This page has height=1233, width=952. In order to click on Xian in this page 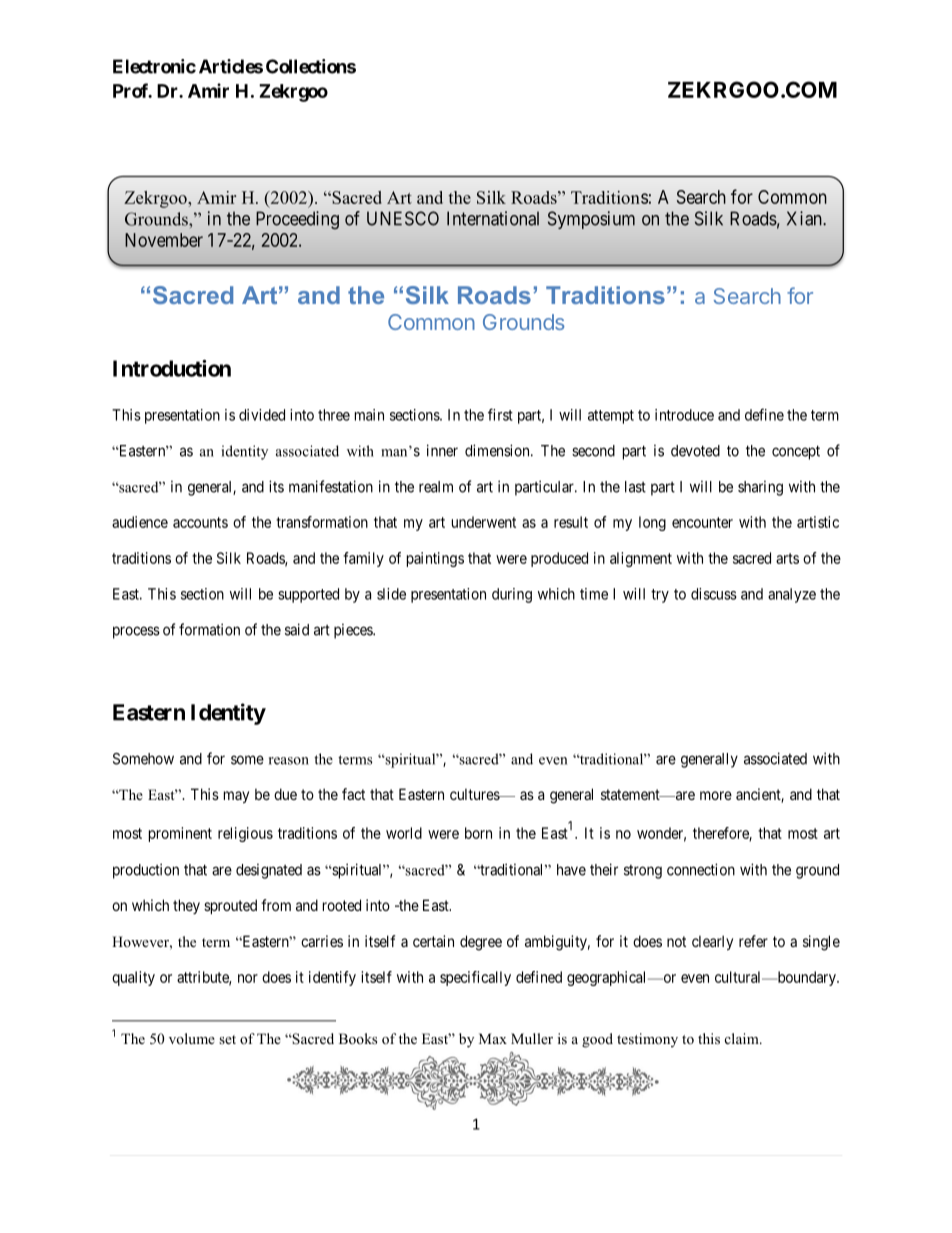, I will do `click(805, 218)`.
